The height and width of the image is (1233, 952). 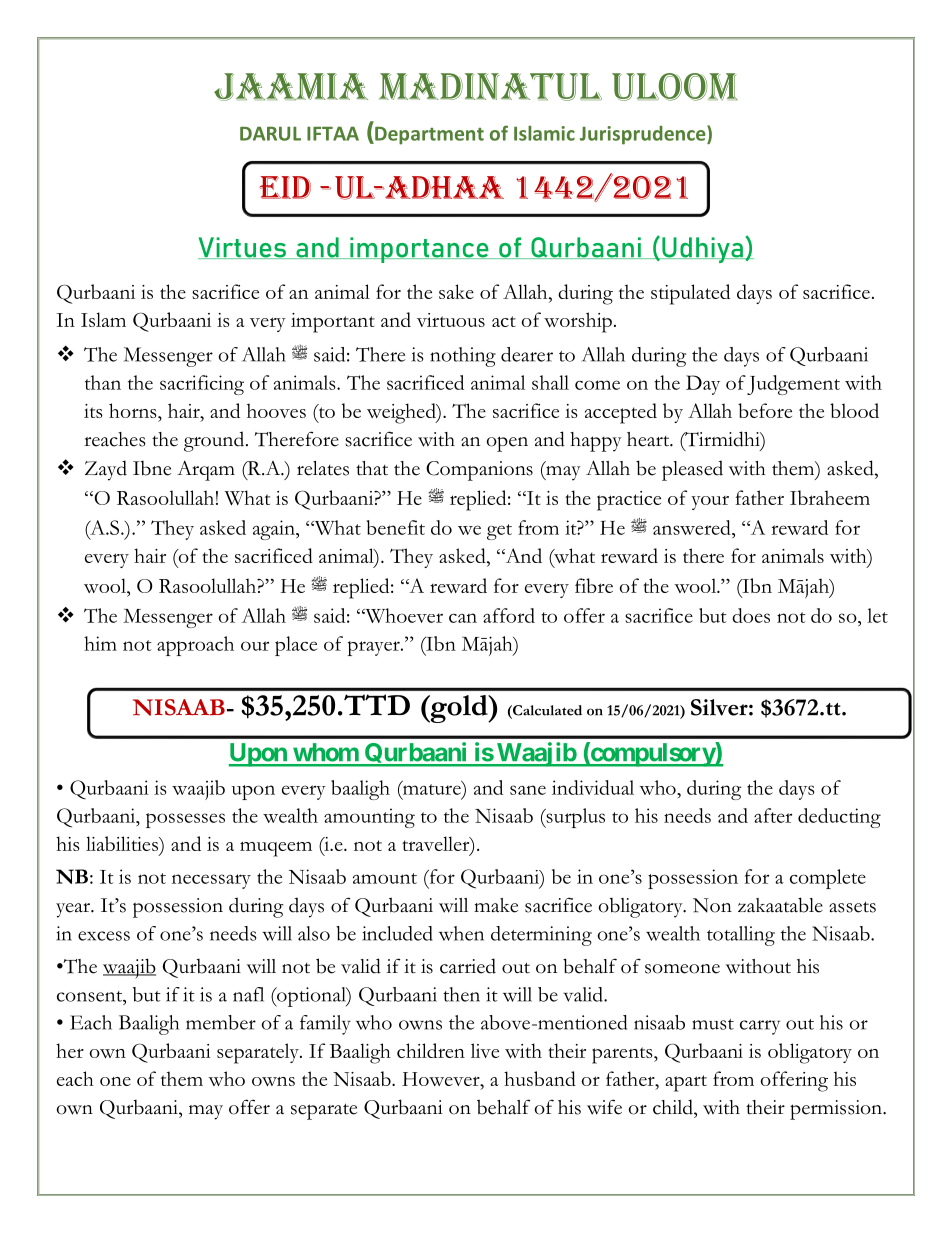 I want to click on can, so click(x=463, y=618).
